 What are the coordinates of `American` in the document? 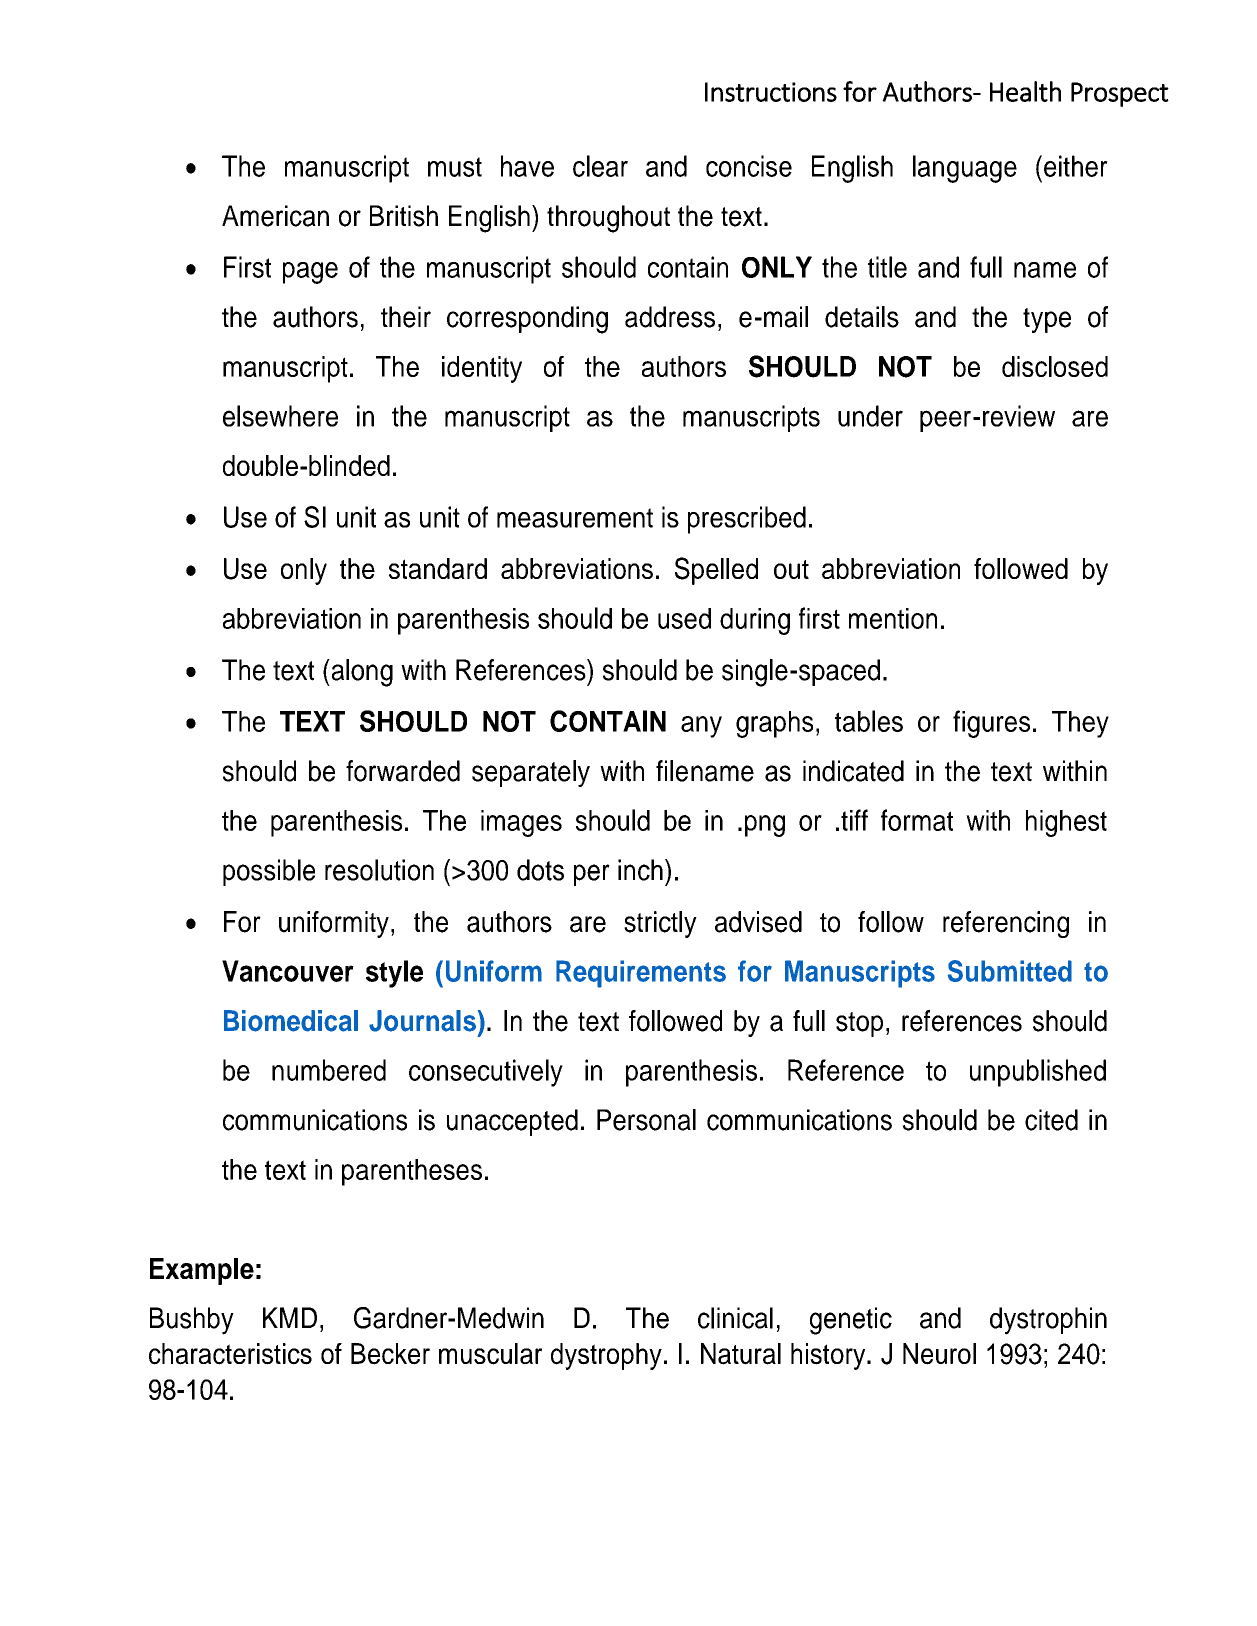 It's located at (275, 216).
